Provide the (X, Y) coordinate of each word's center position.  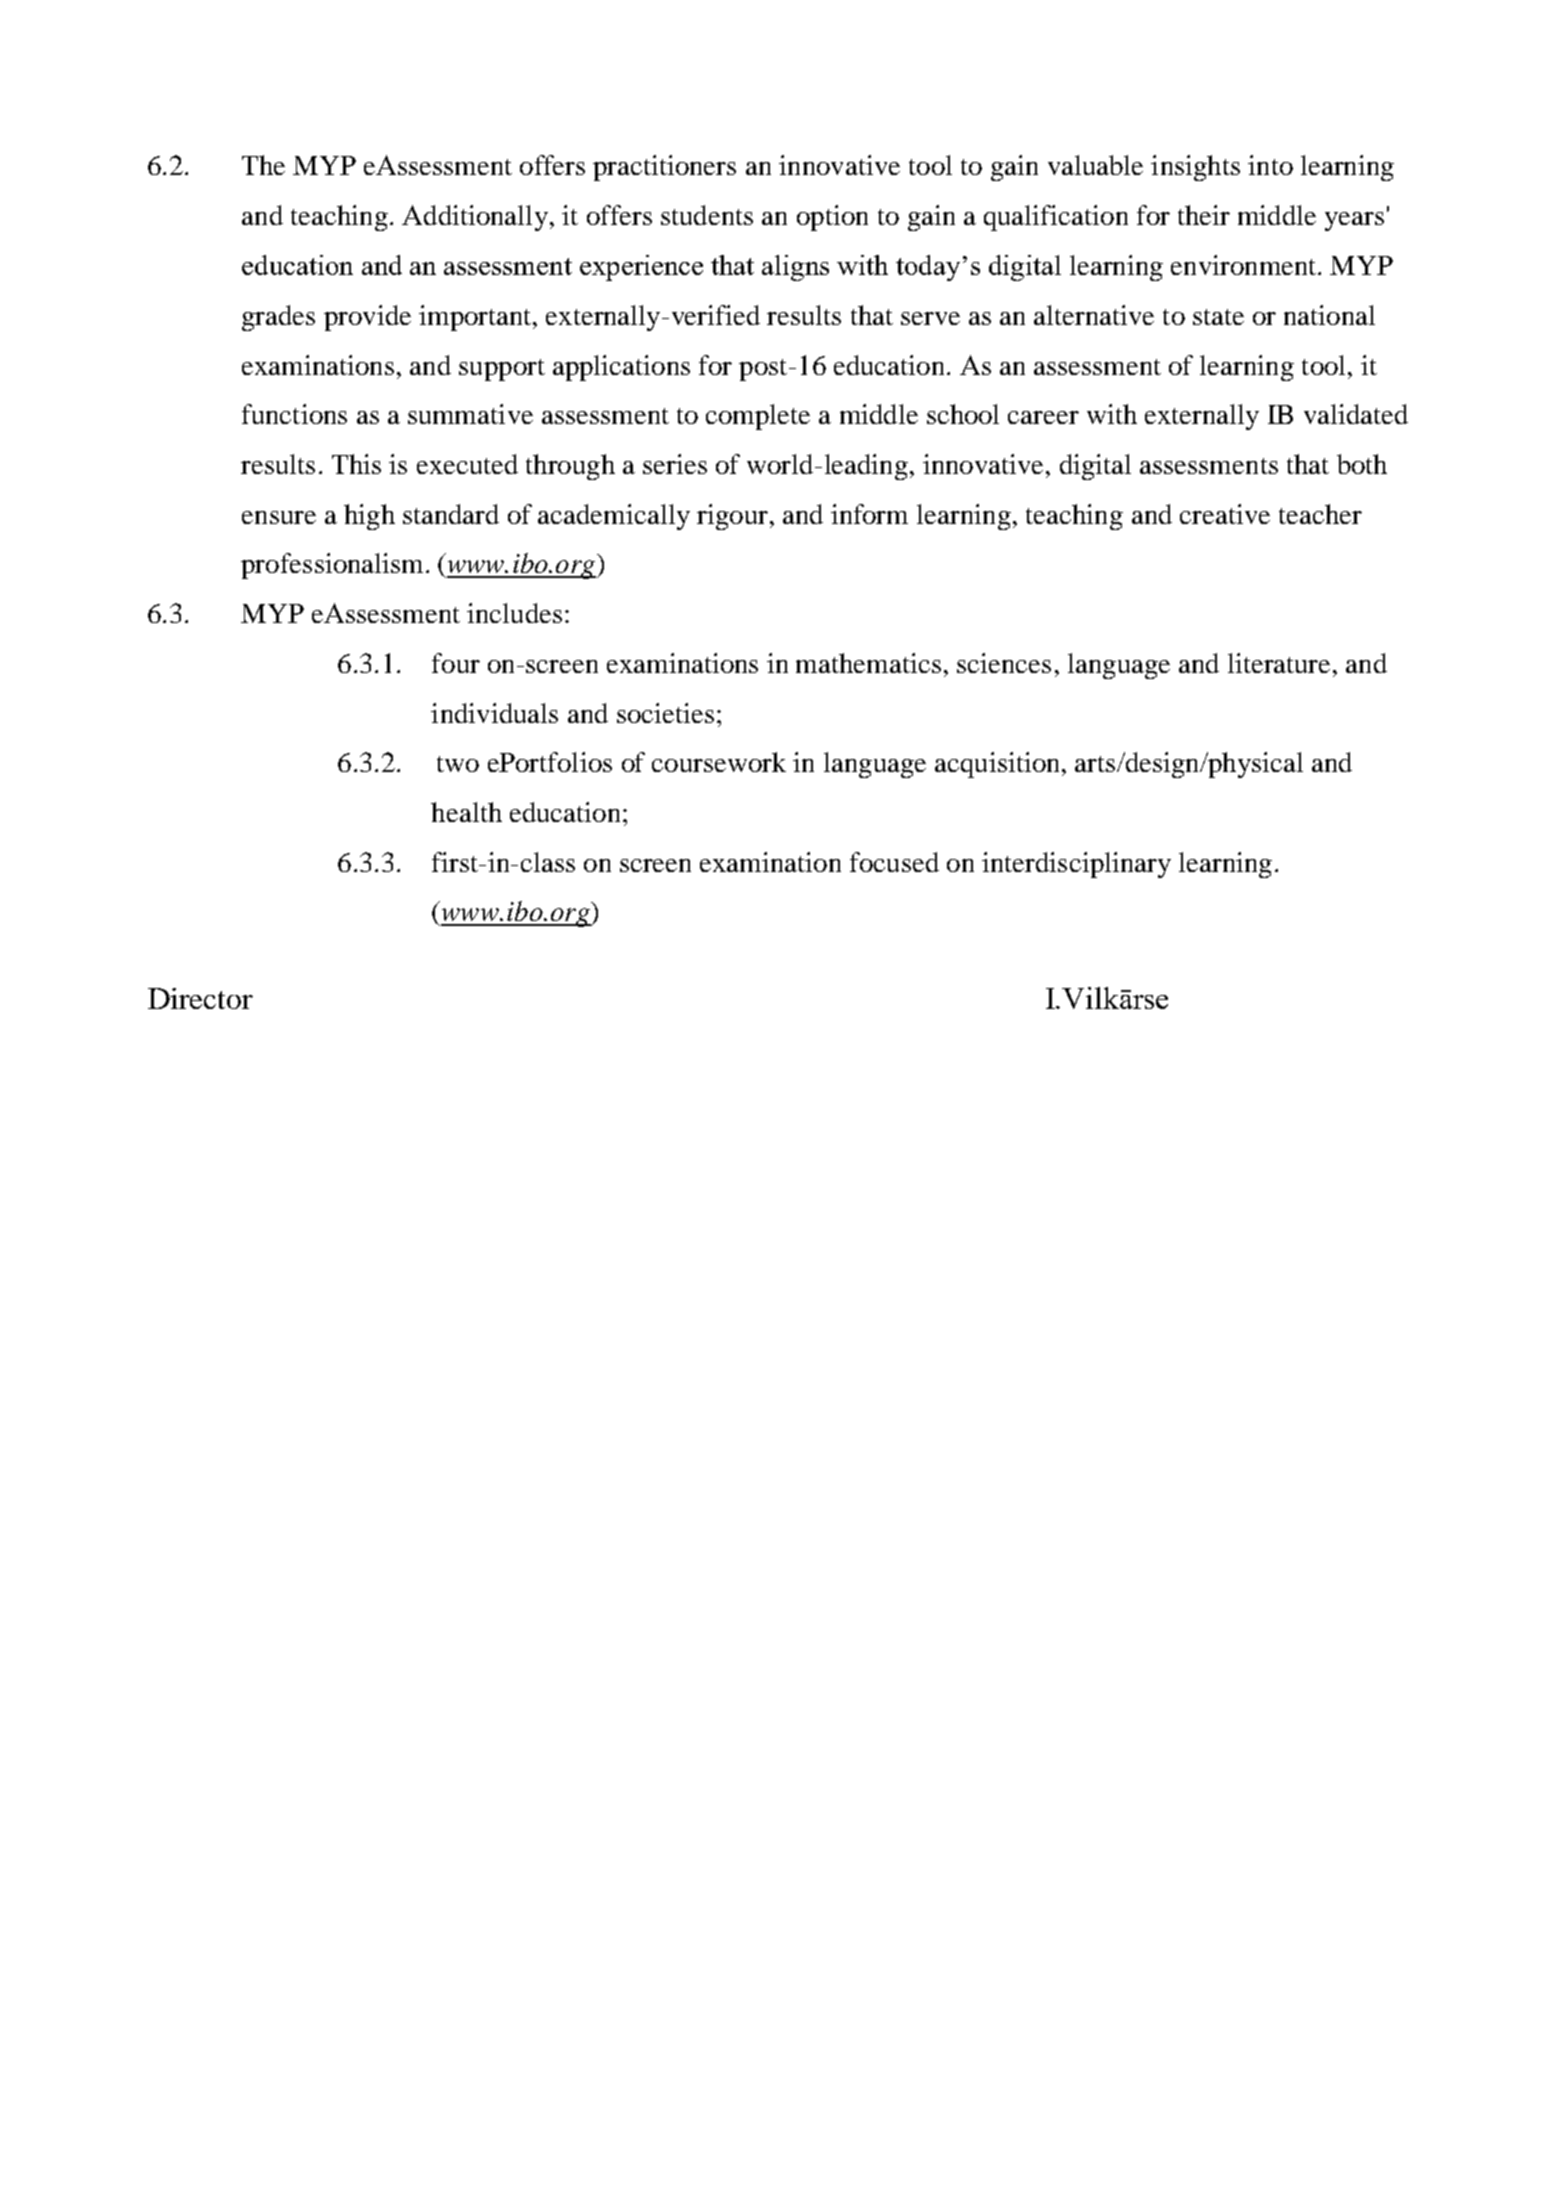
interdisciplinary (1076, 865)
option (832, 218)
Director (200, 998)
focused (894, 862)
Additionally (475, 218)
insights (1195, 168)
